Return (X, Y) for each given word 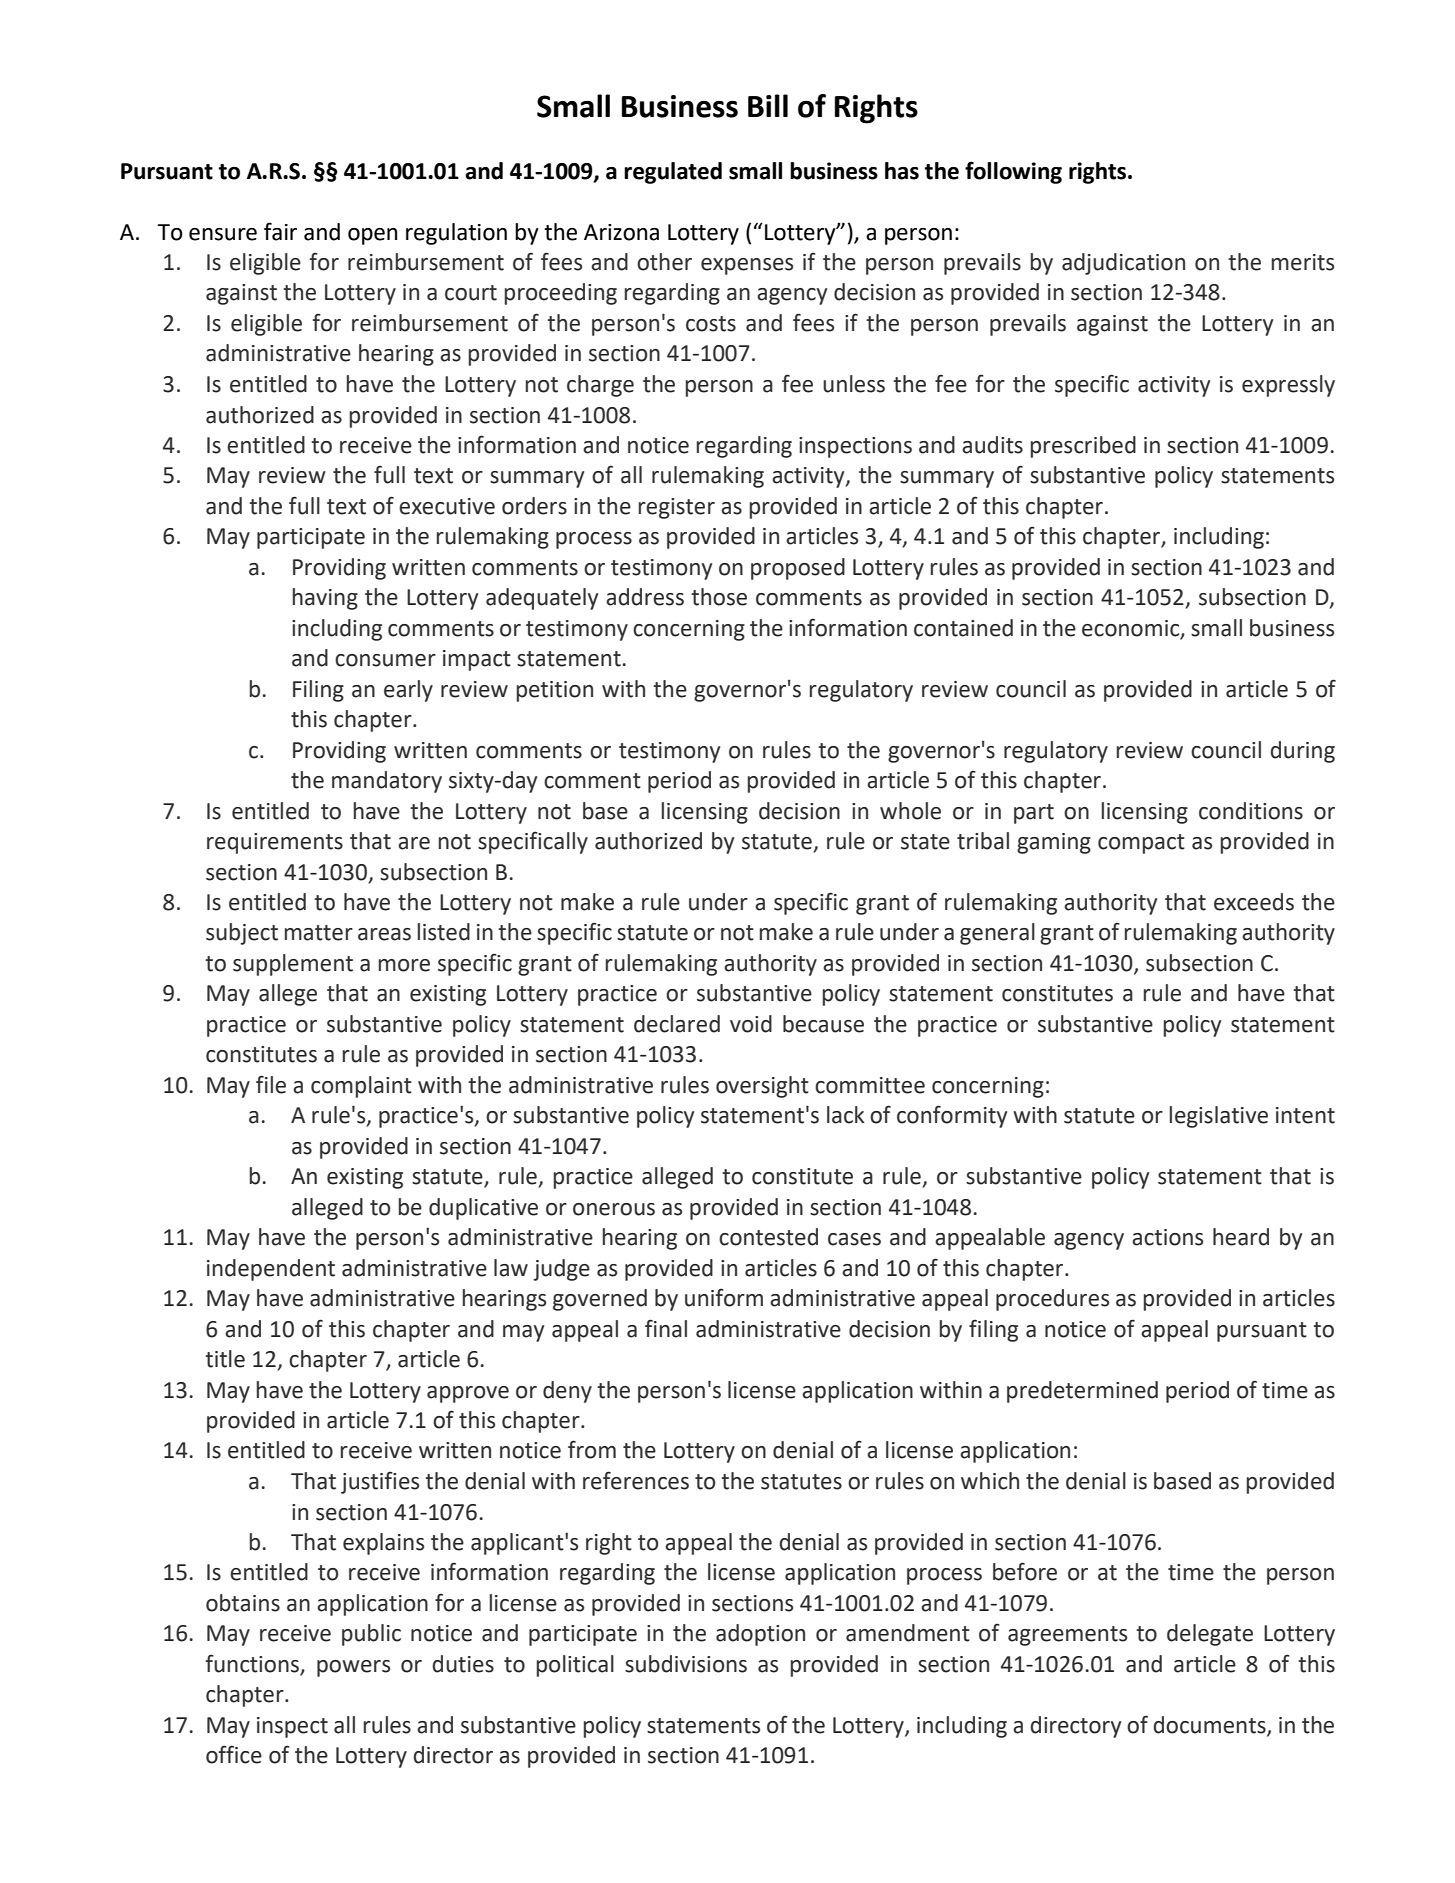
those (719, 597)
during (1302, 752)
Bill (768, 105)
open (372, 236)
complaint (361, 1087)
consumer (385, 660)
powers (353, 1668)
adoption (760, 1635)
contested (768, 1237)
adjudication (1123, 264)
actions (1167, 1237)
